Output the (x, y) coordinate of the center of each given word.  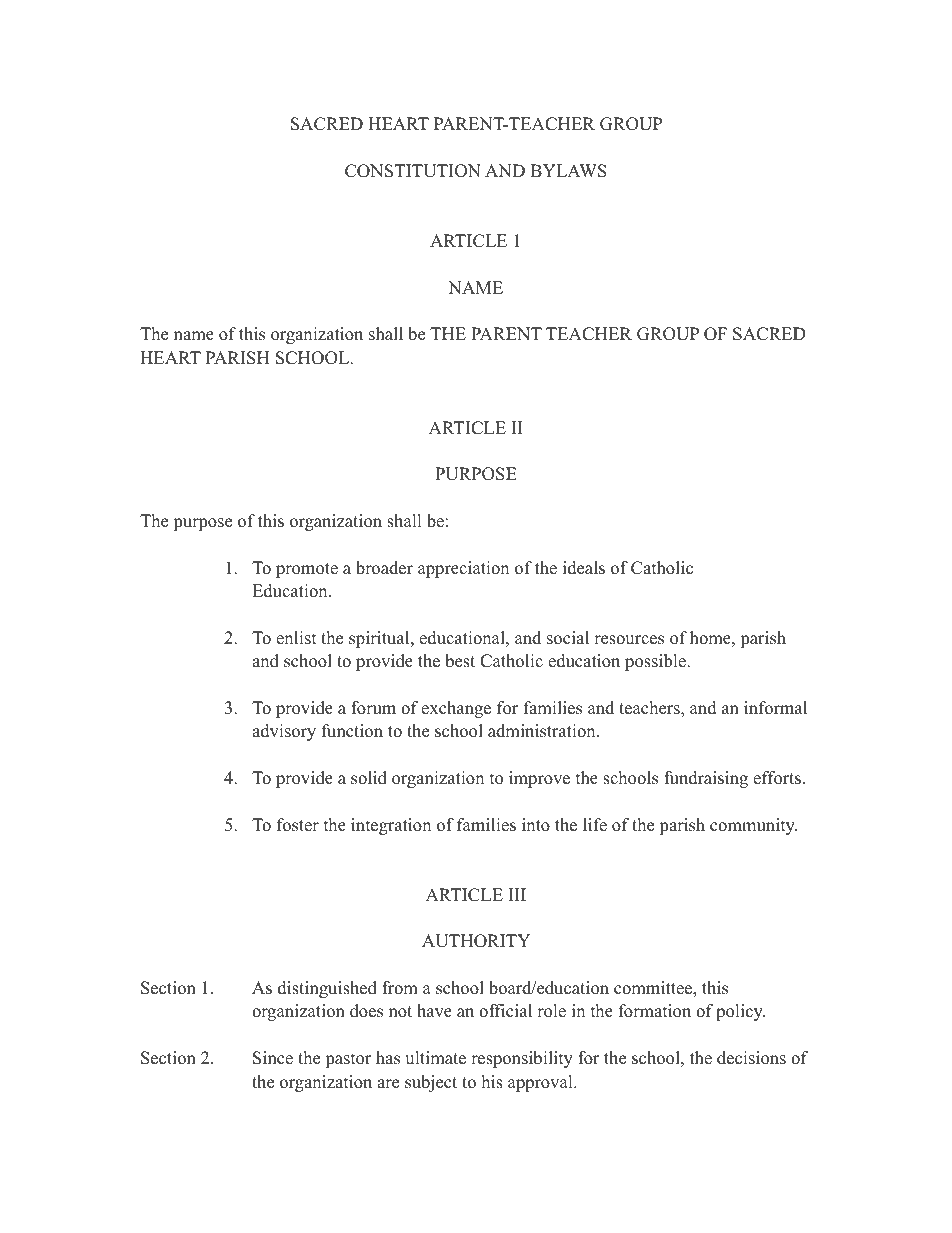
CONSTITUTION (413, 171)
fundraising (706, 779)
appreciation (463, 569)
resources (629, 640)
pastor (348, 1060)
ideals (584, 568)
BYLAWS (568, 171)
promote (307, 570)
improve (539, 779)
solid (369, 778)
